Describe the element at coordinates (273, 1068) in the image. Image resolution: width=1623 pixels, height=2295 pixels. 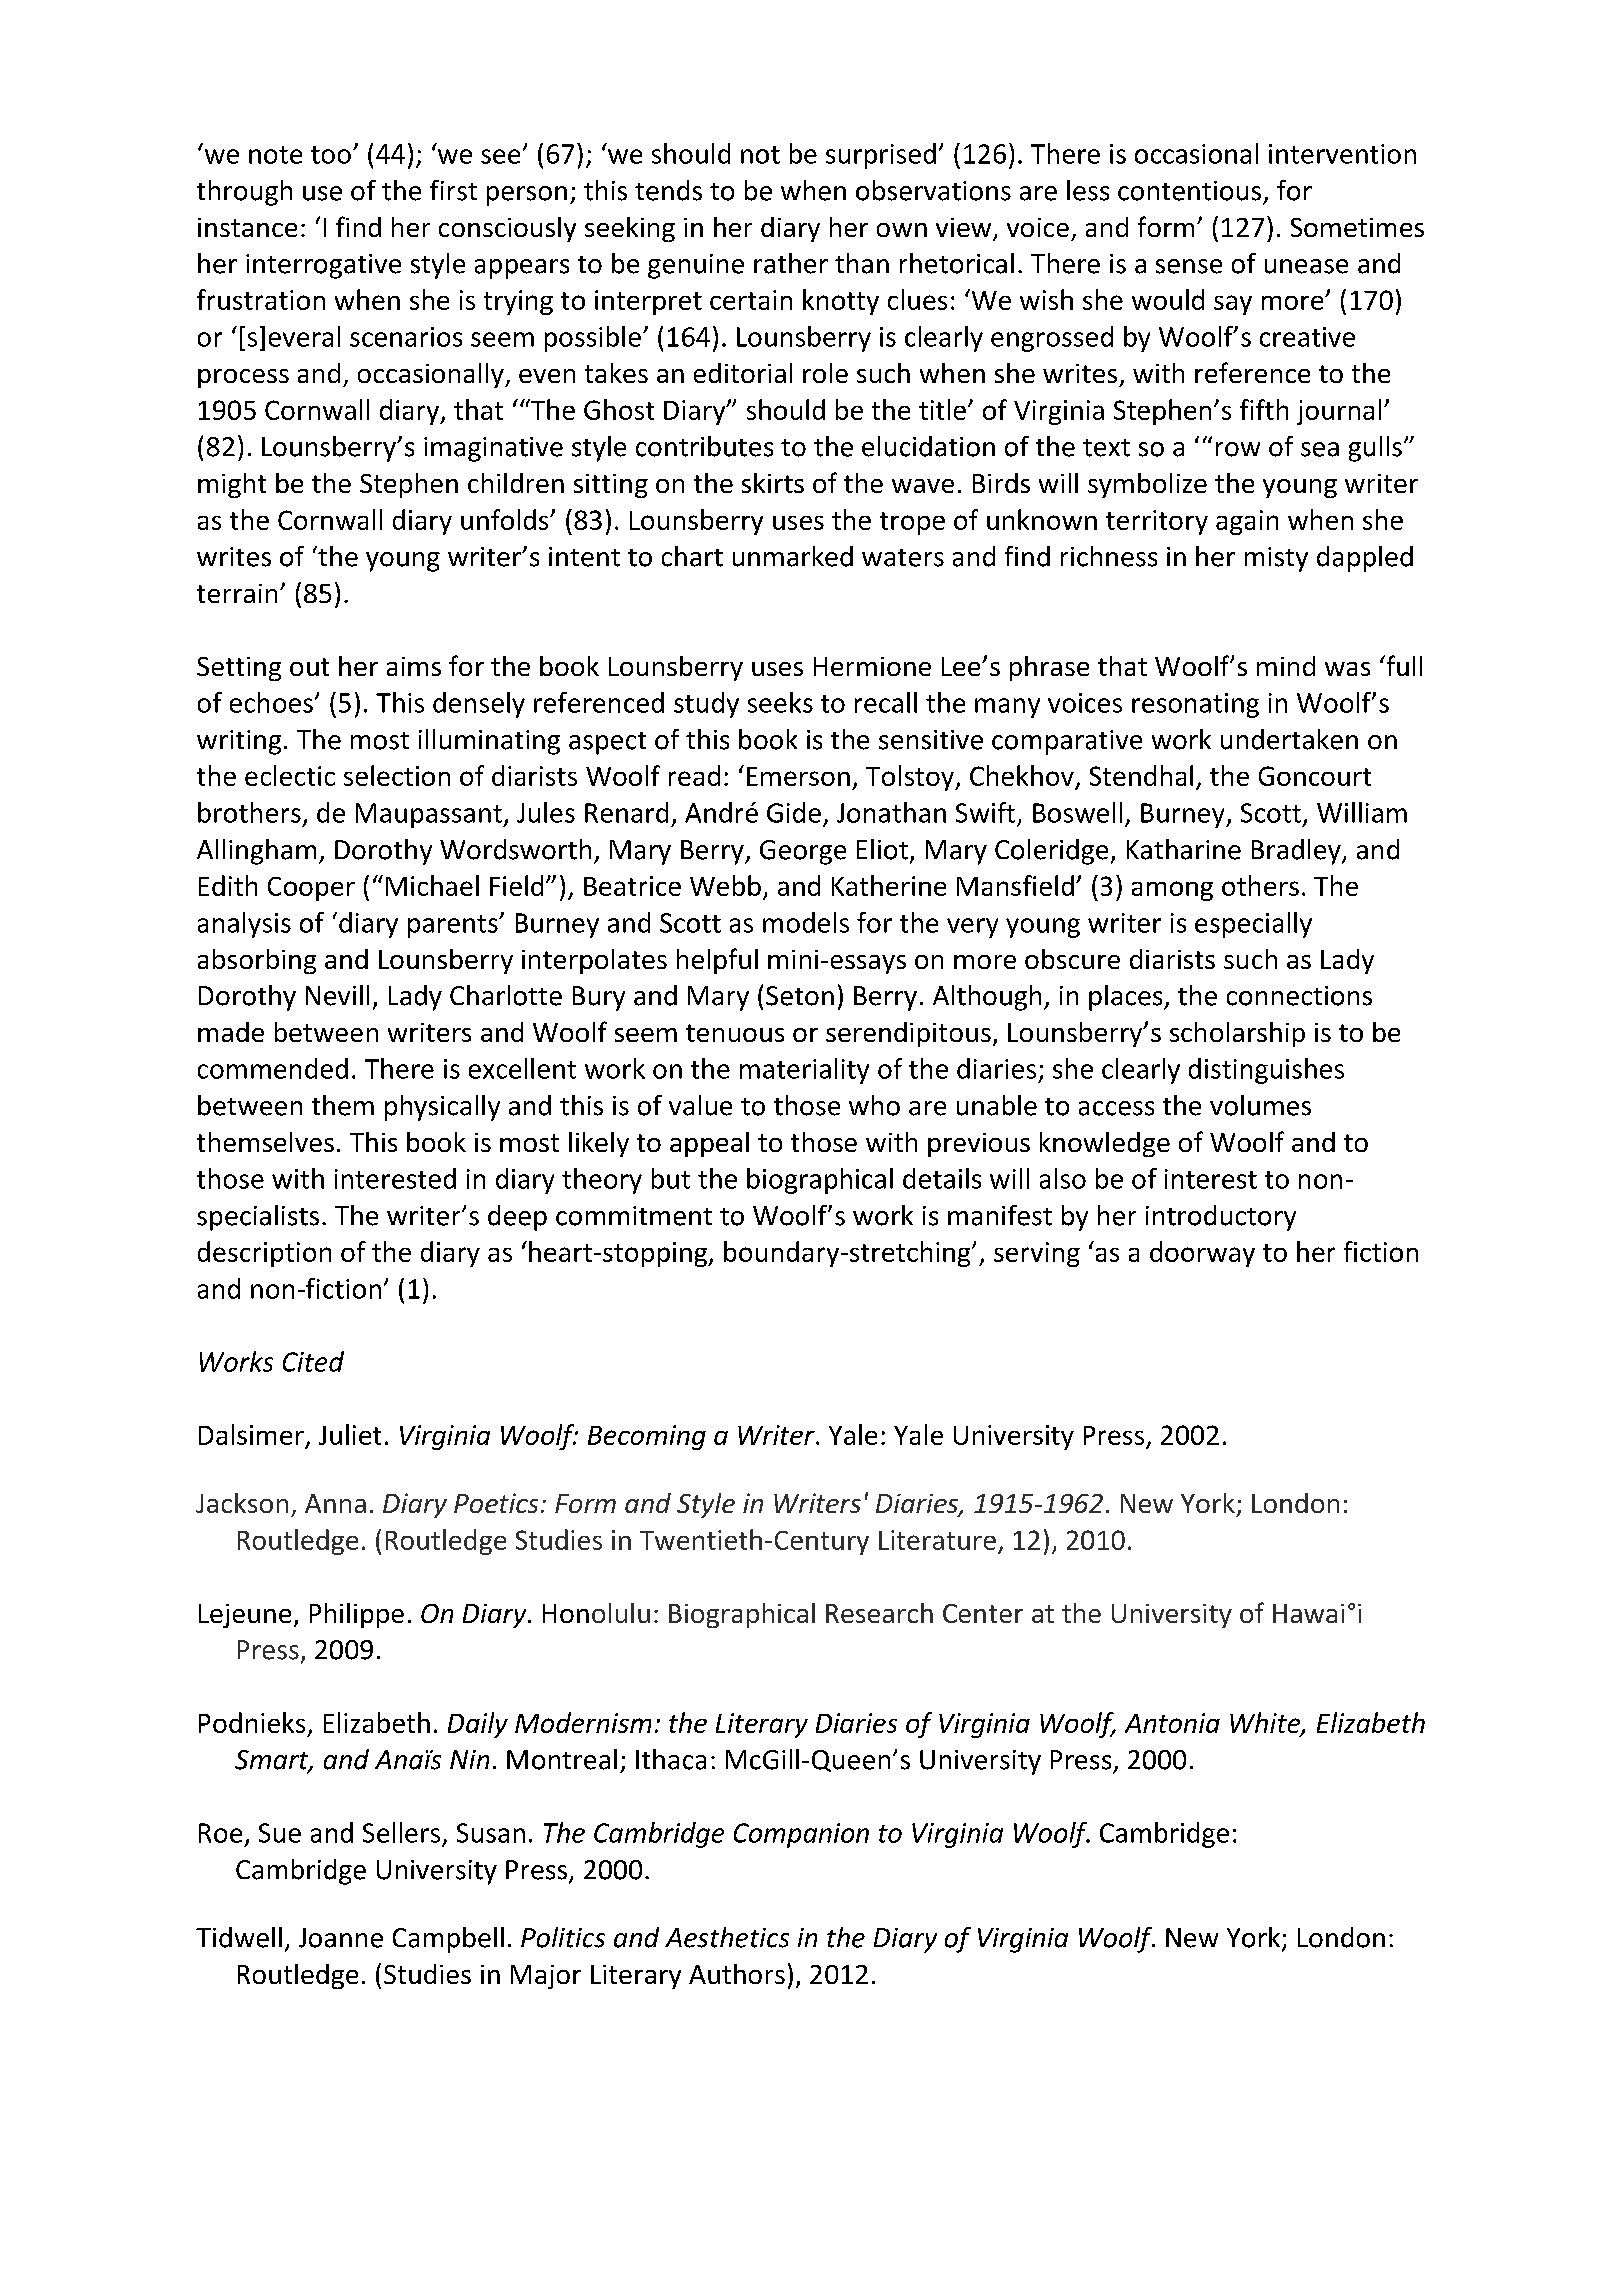
I see `commended` at that location.
